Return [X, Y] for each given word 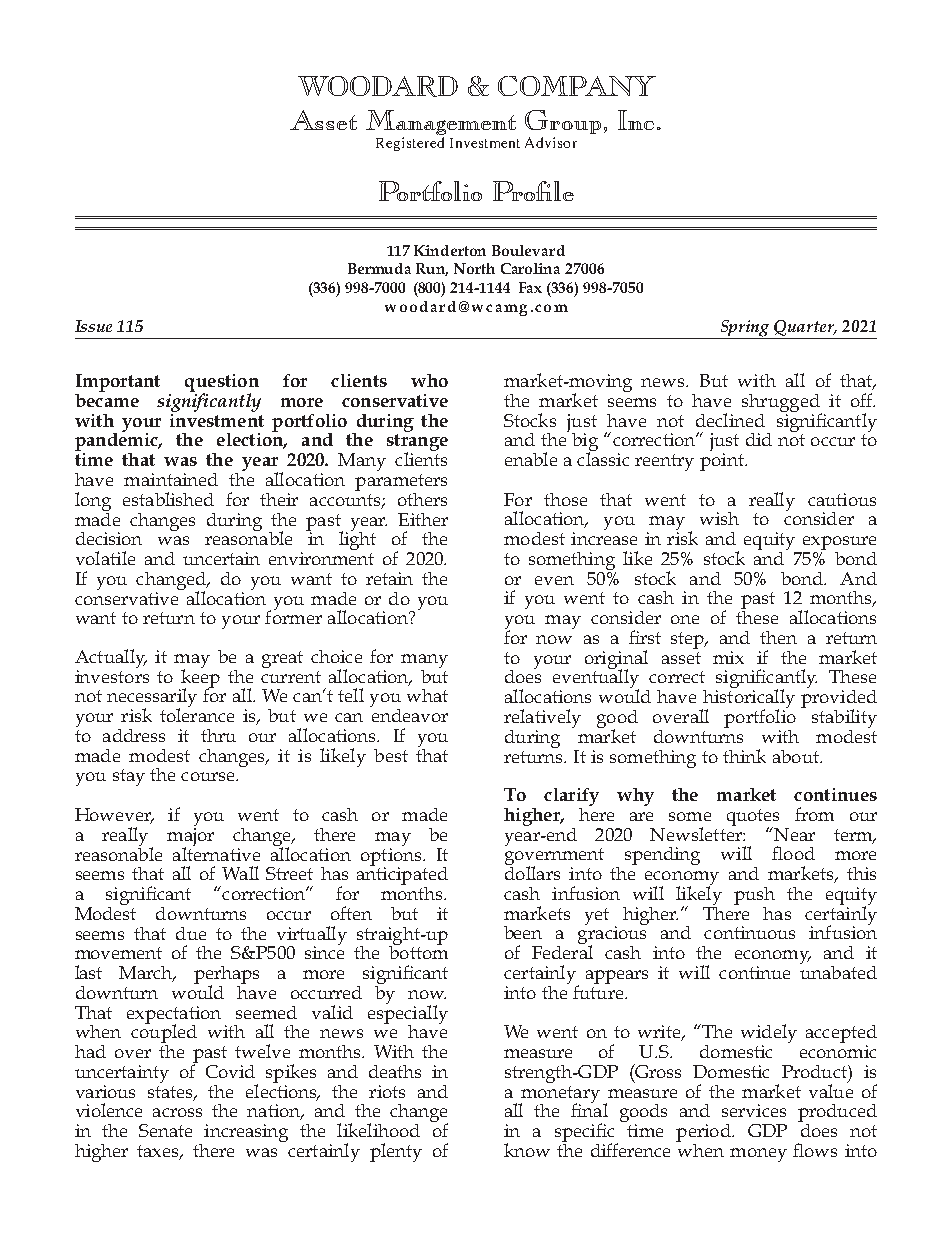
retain [389, 578]
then [778, 637]
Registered [410, 144]
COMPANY [577, 86]
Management [441, 122]
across [177, 1112]
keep [199, 678]
